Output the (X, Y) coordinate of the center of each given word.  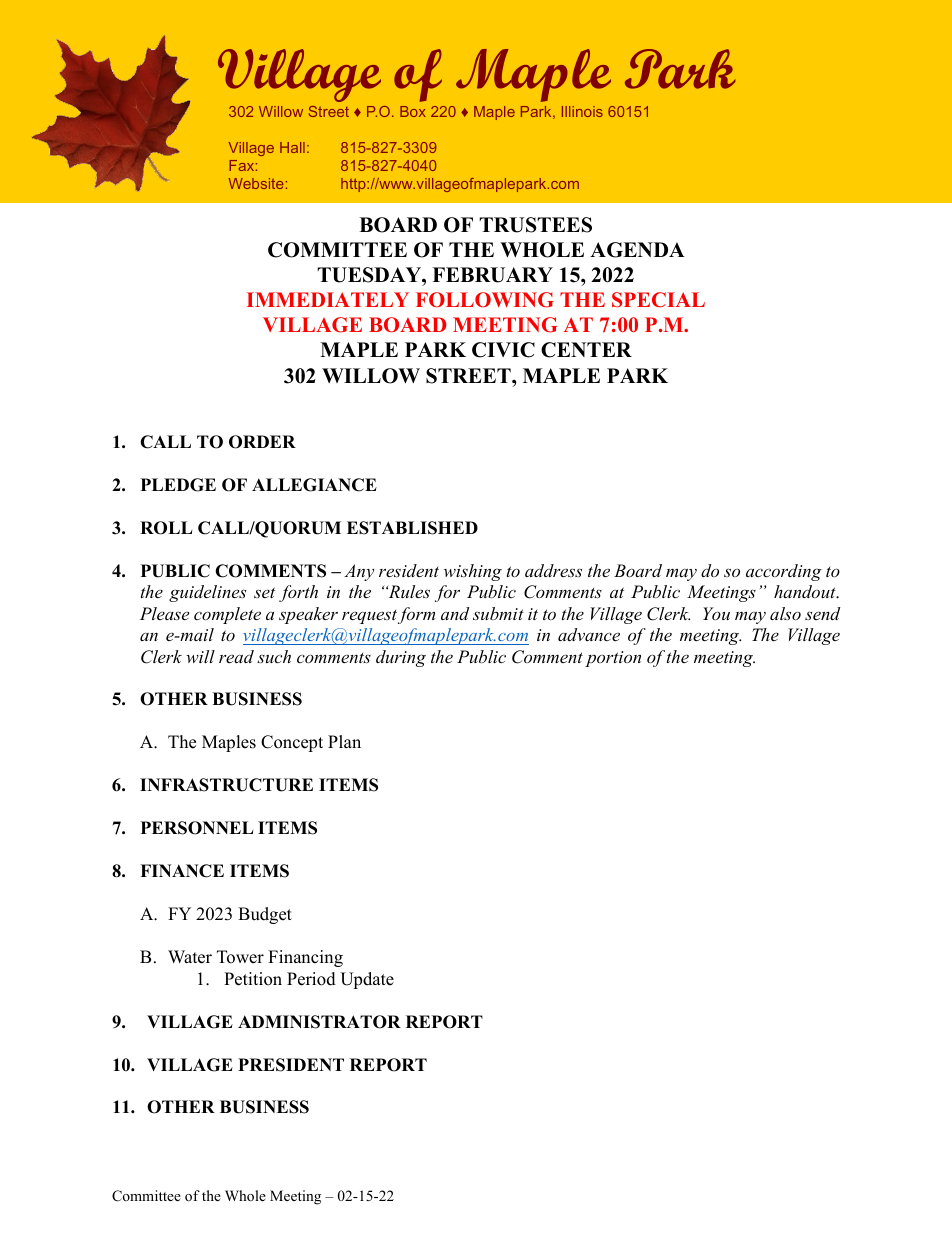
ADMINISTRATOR (319, 1022)
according (784, 572)
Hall (292, 147)
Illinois (582, 111)
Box (413, 111)
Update (367, 980)
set (264, 592)
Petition (253, 979)
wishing (473, 572)
